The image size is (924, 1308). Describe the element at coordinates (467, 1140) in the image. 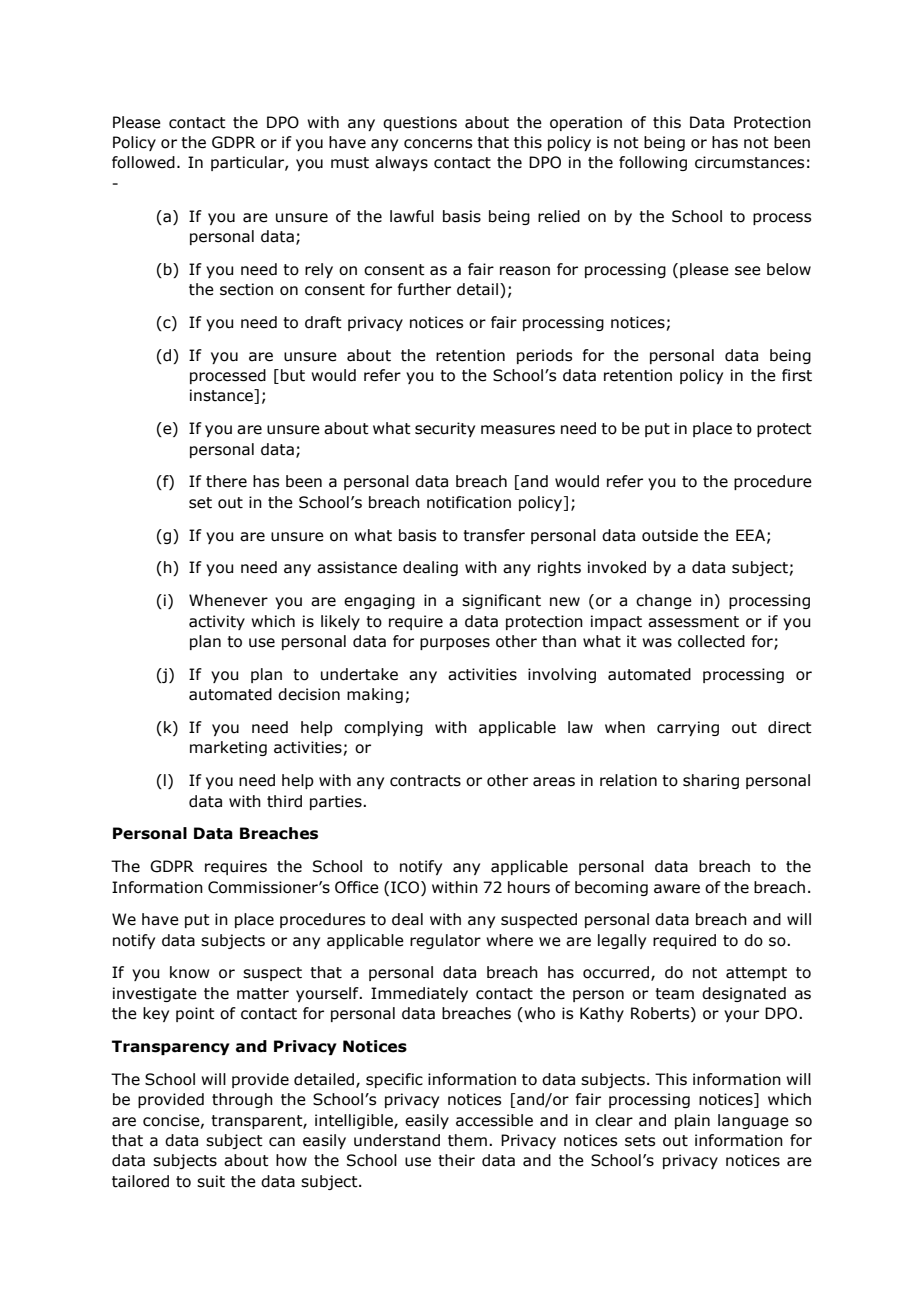

I see `them` at that location.
